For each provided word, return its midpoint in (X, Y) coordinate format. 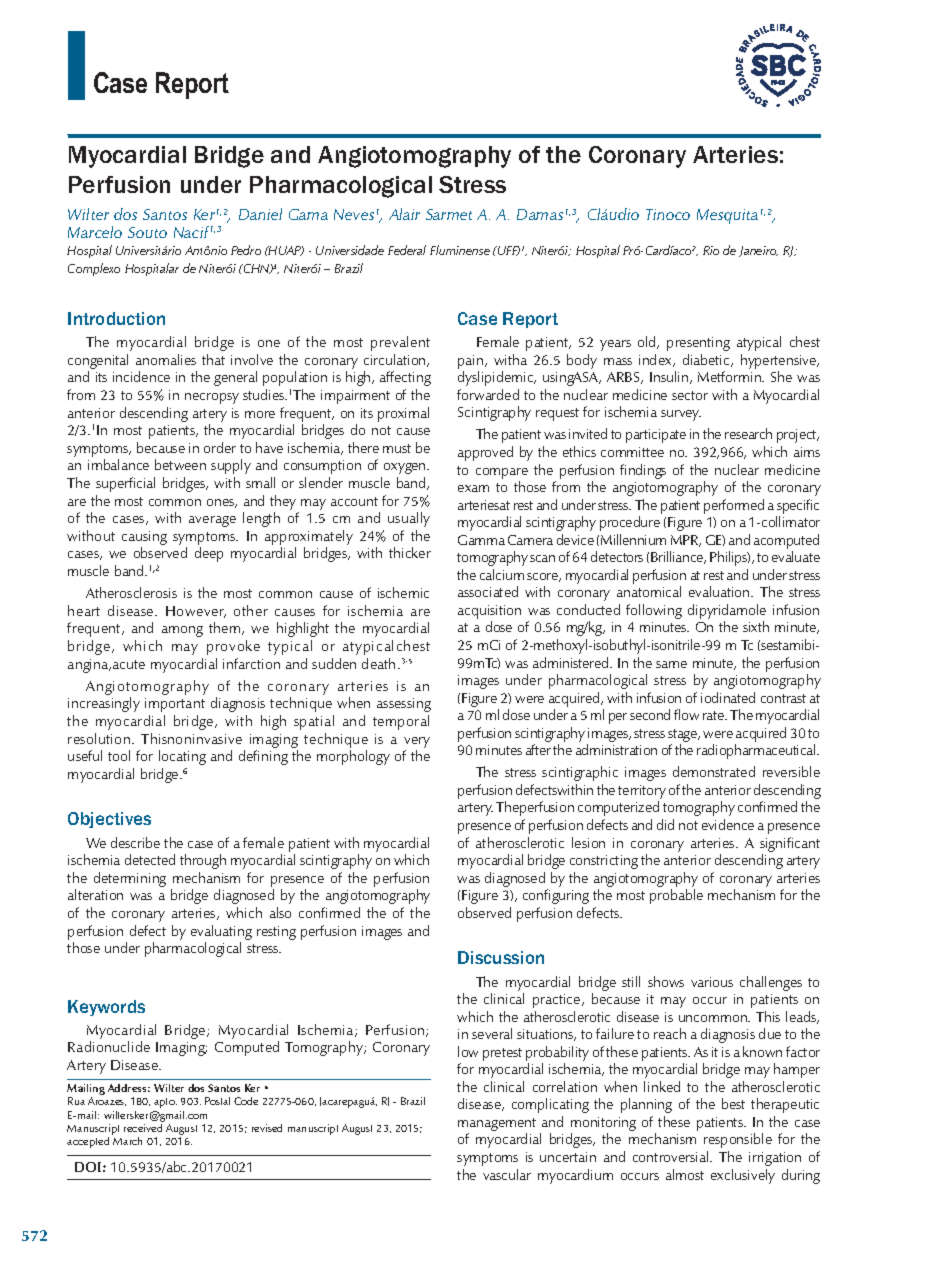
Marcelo (95, 232)
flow (686, 714)
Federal (407, 250)
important (175, 705)
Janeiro (758, 251)
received (143, 1128)
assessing (404, 705)
